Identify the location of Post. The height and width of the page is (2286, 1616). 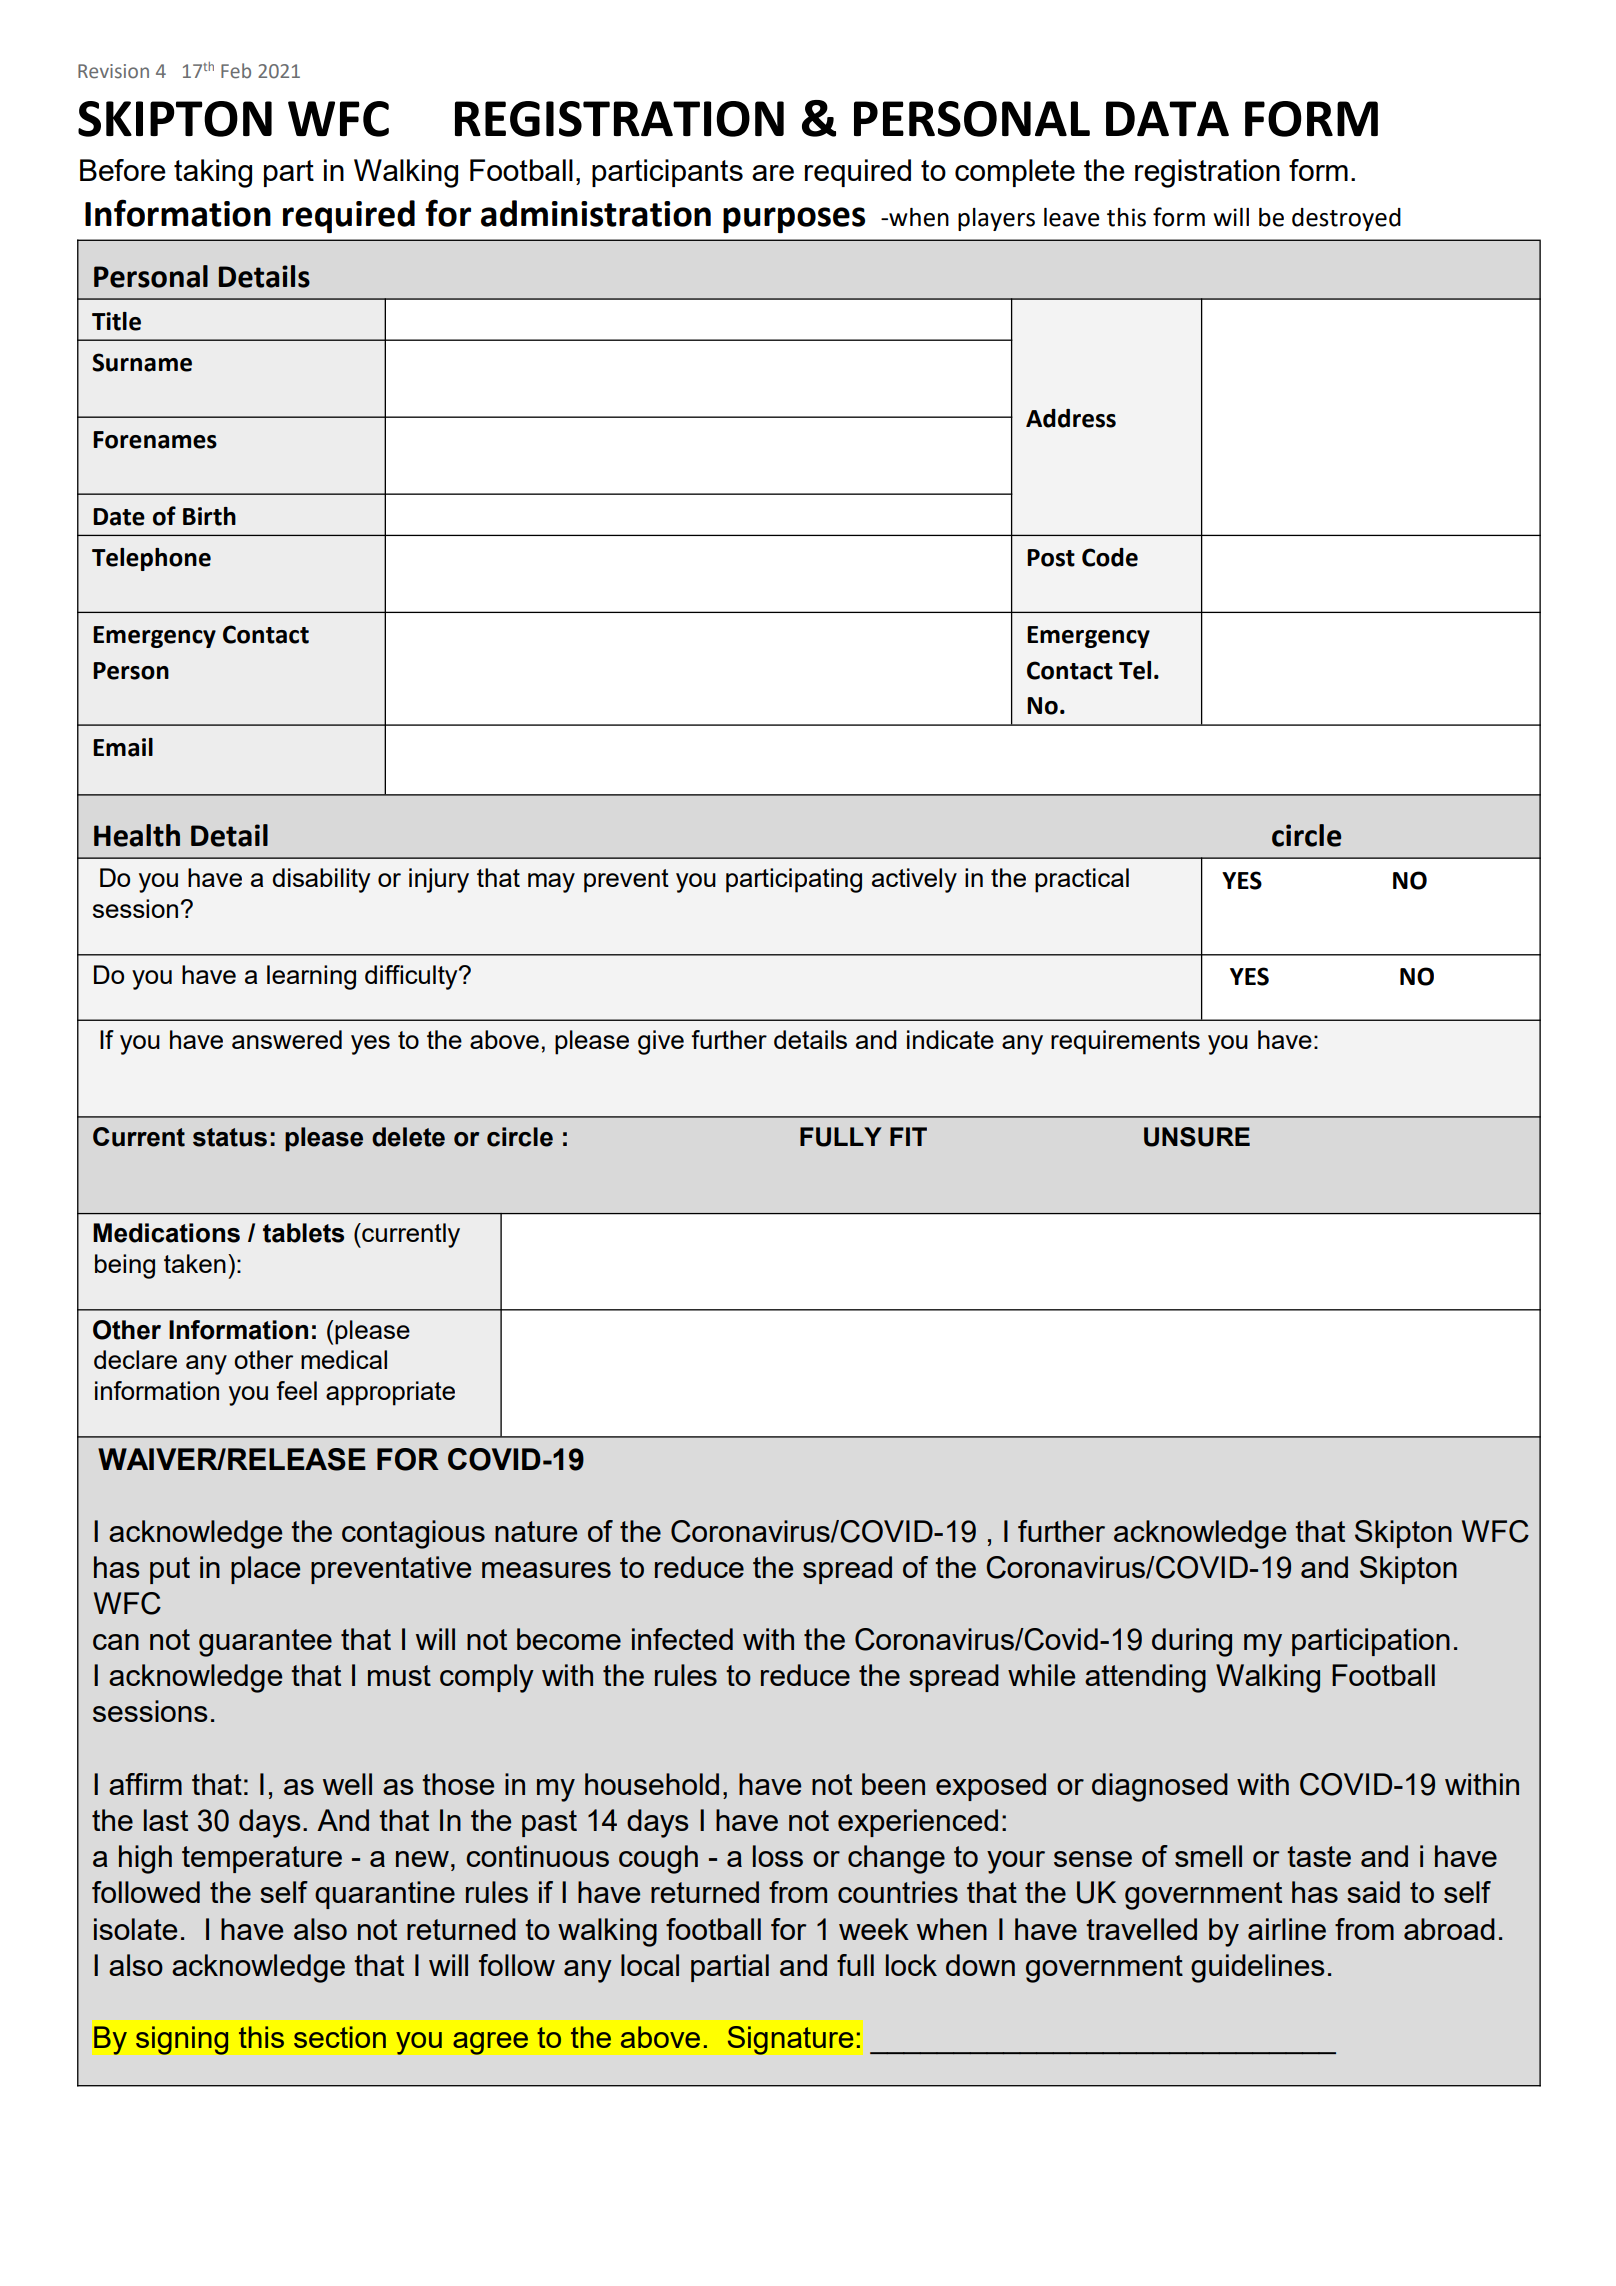
(1051, 558).
